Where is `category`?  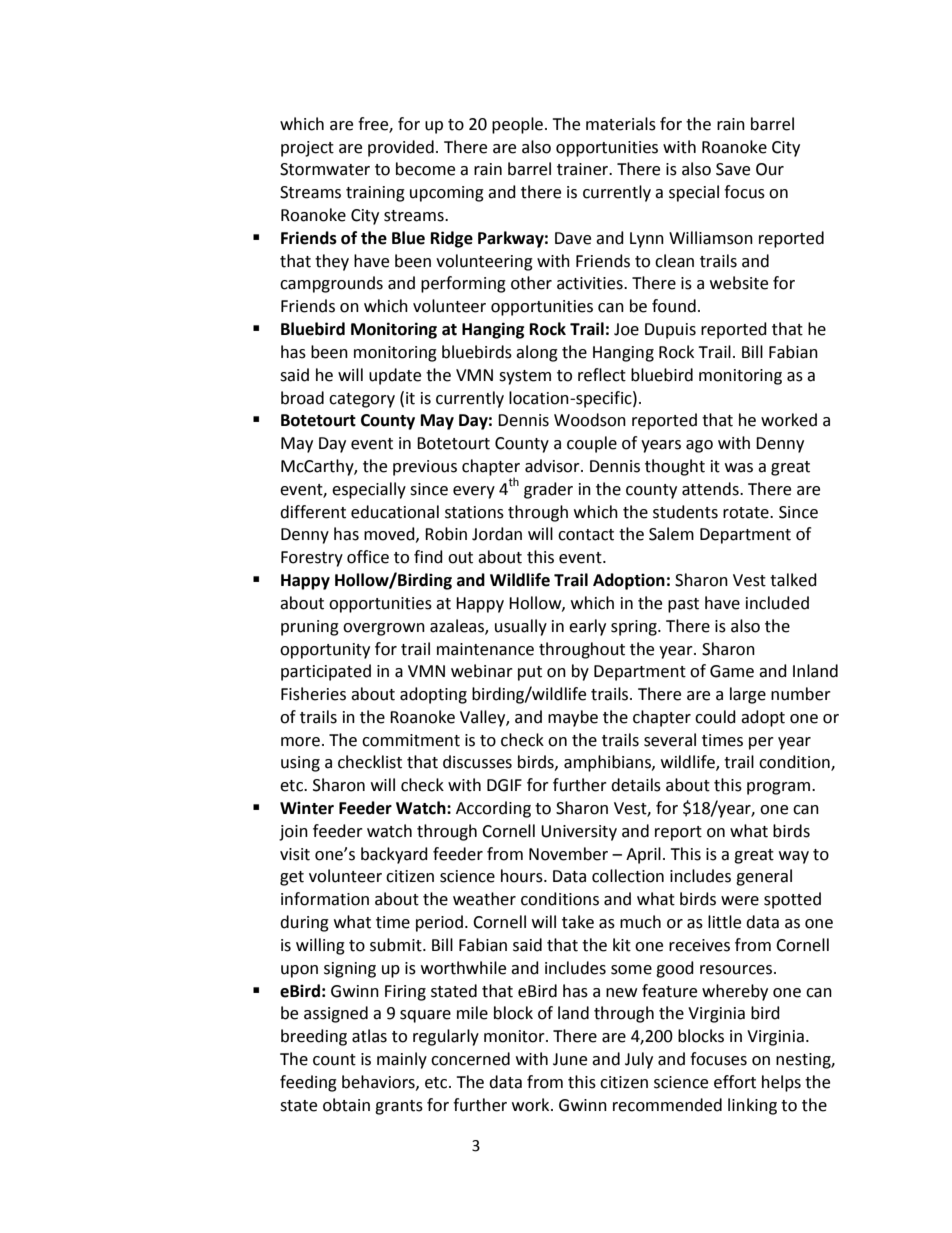 category is located at coordinates (362, 400).
